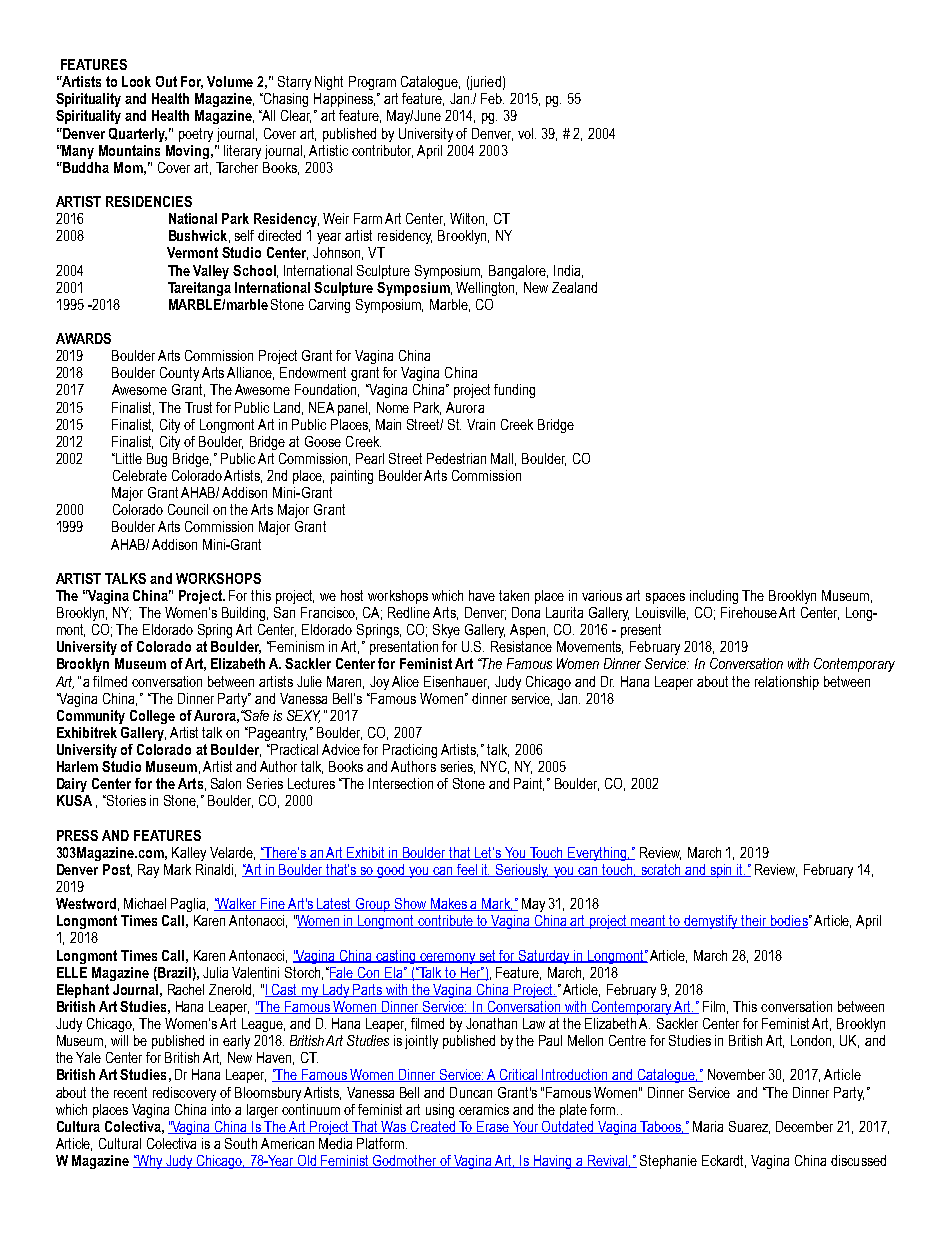  What do you see at coordinates (493, 1127) in the screenshot?
I see `Erase` at bounding box center [493, 1127].
